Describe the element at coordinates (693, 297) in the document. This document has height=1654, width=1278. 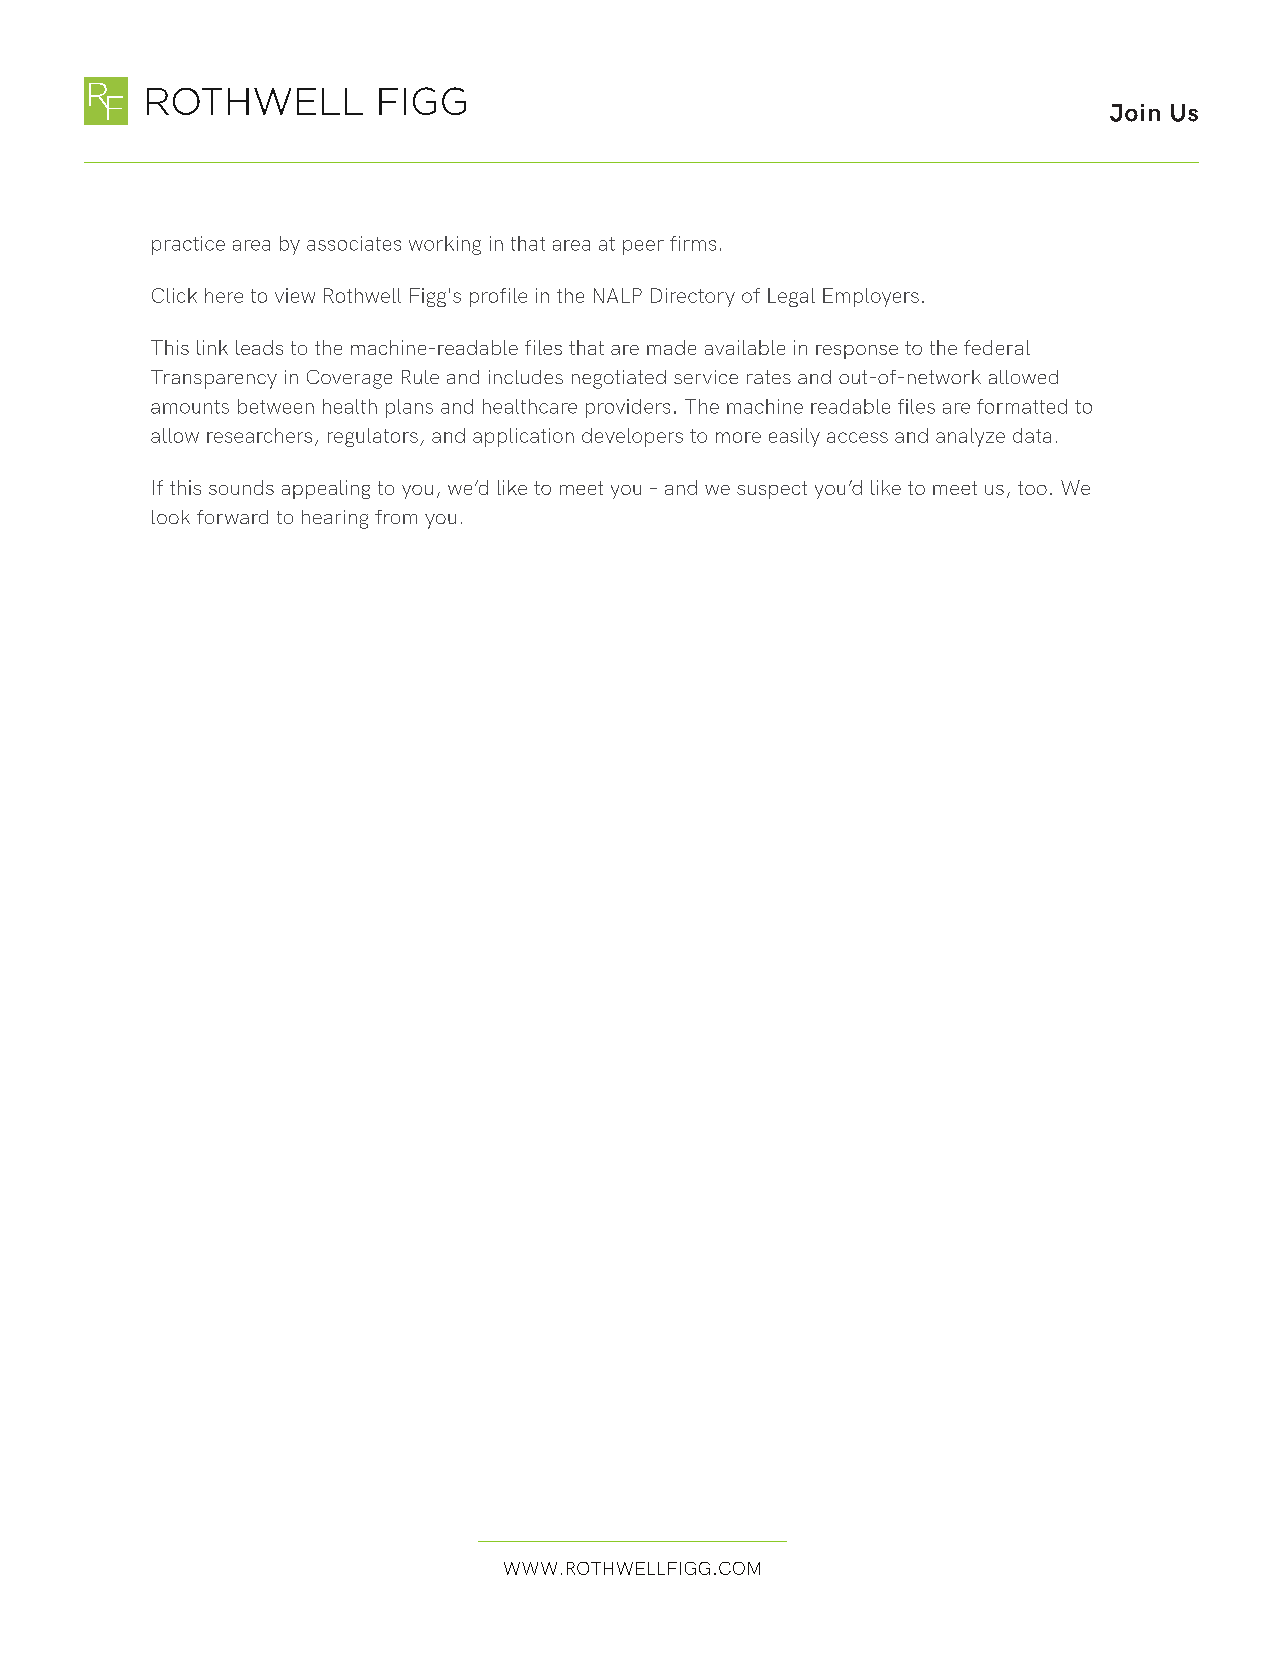
I see `Directory` at that location.
